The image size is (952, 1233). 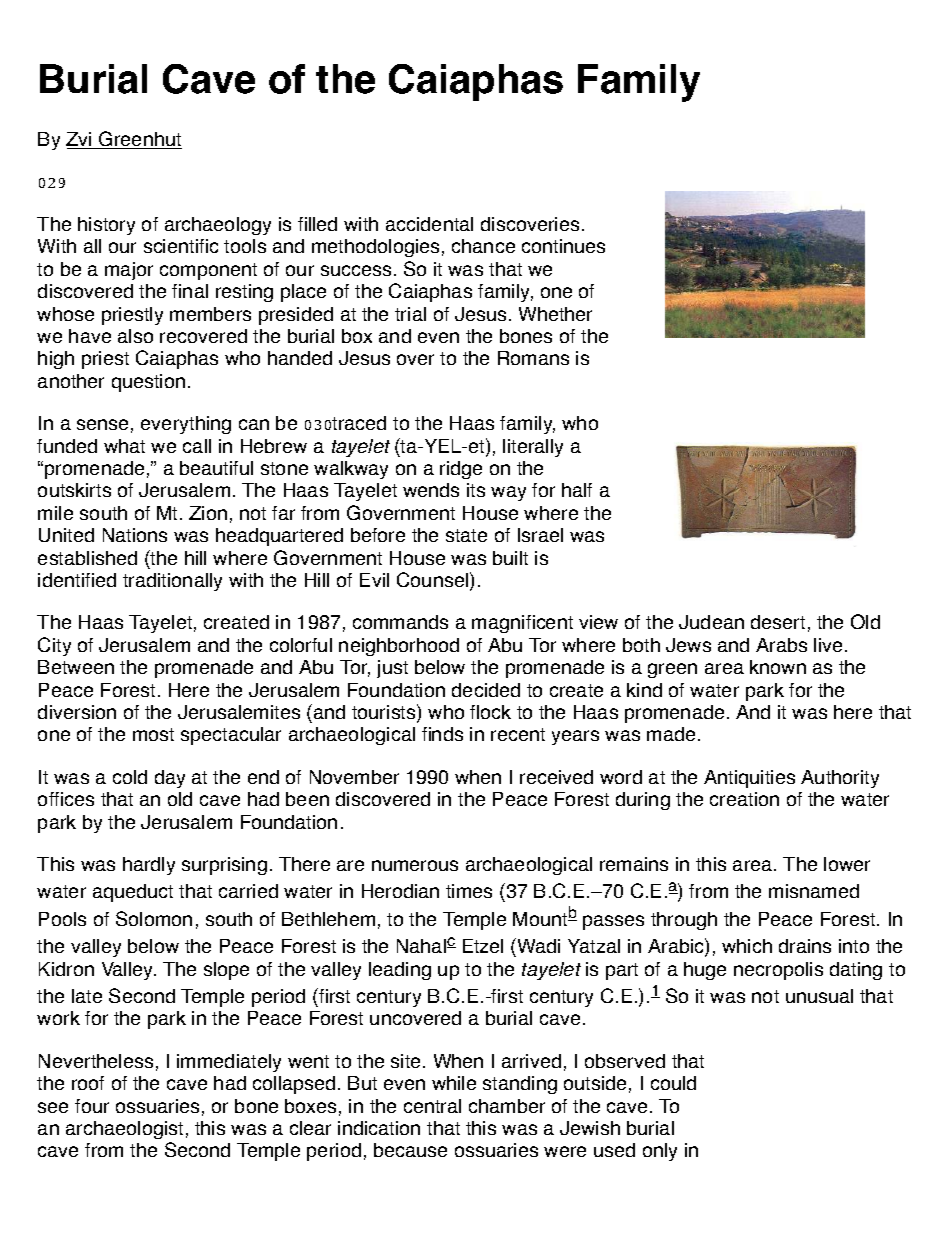 What do you see at coordinates (415, 865) in the page?
I see `numerous` at bounding box center [415, 865].
